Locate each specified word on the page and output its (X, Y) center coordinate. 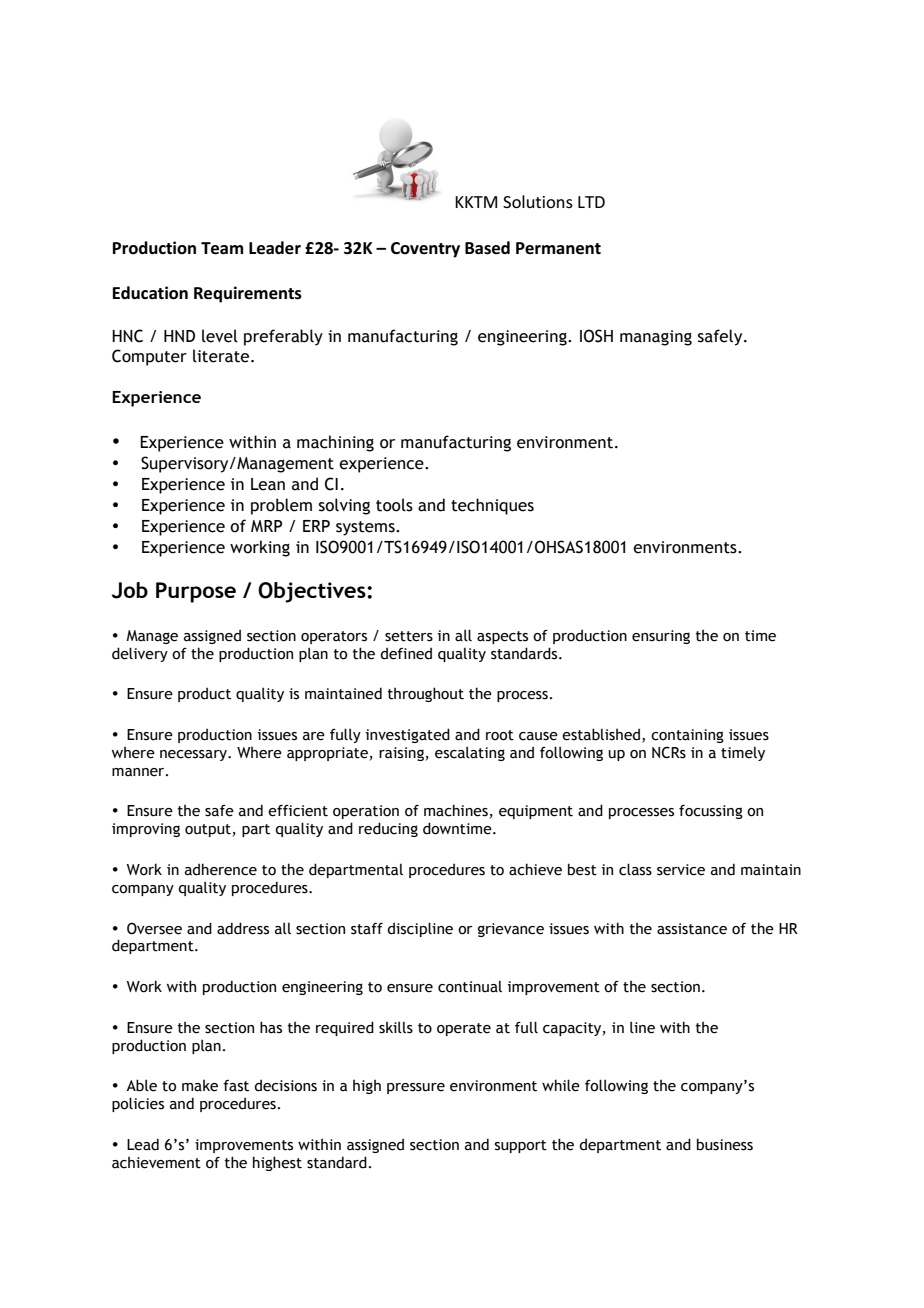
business (725, 1144)
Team (222, 248)
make (200, 1086)
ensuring (661, 637)
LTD (591, 202)
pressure (416, 1088)
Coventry (425, 250)
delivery (140, 654)
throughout (426, 694)
